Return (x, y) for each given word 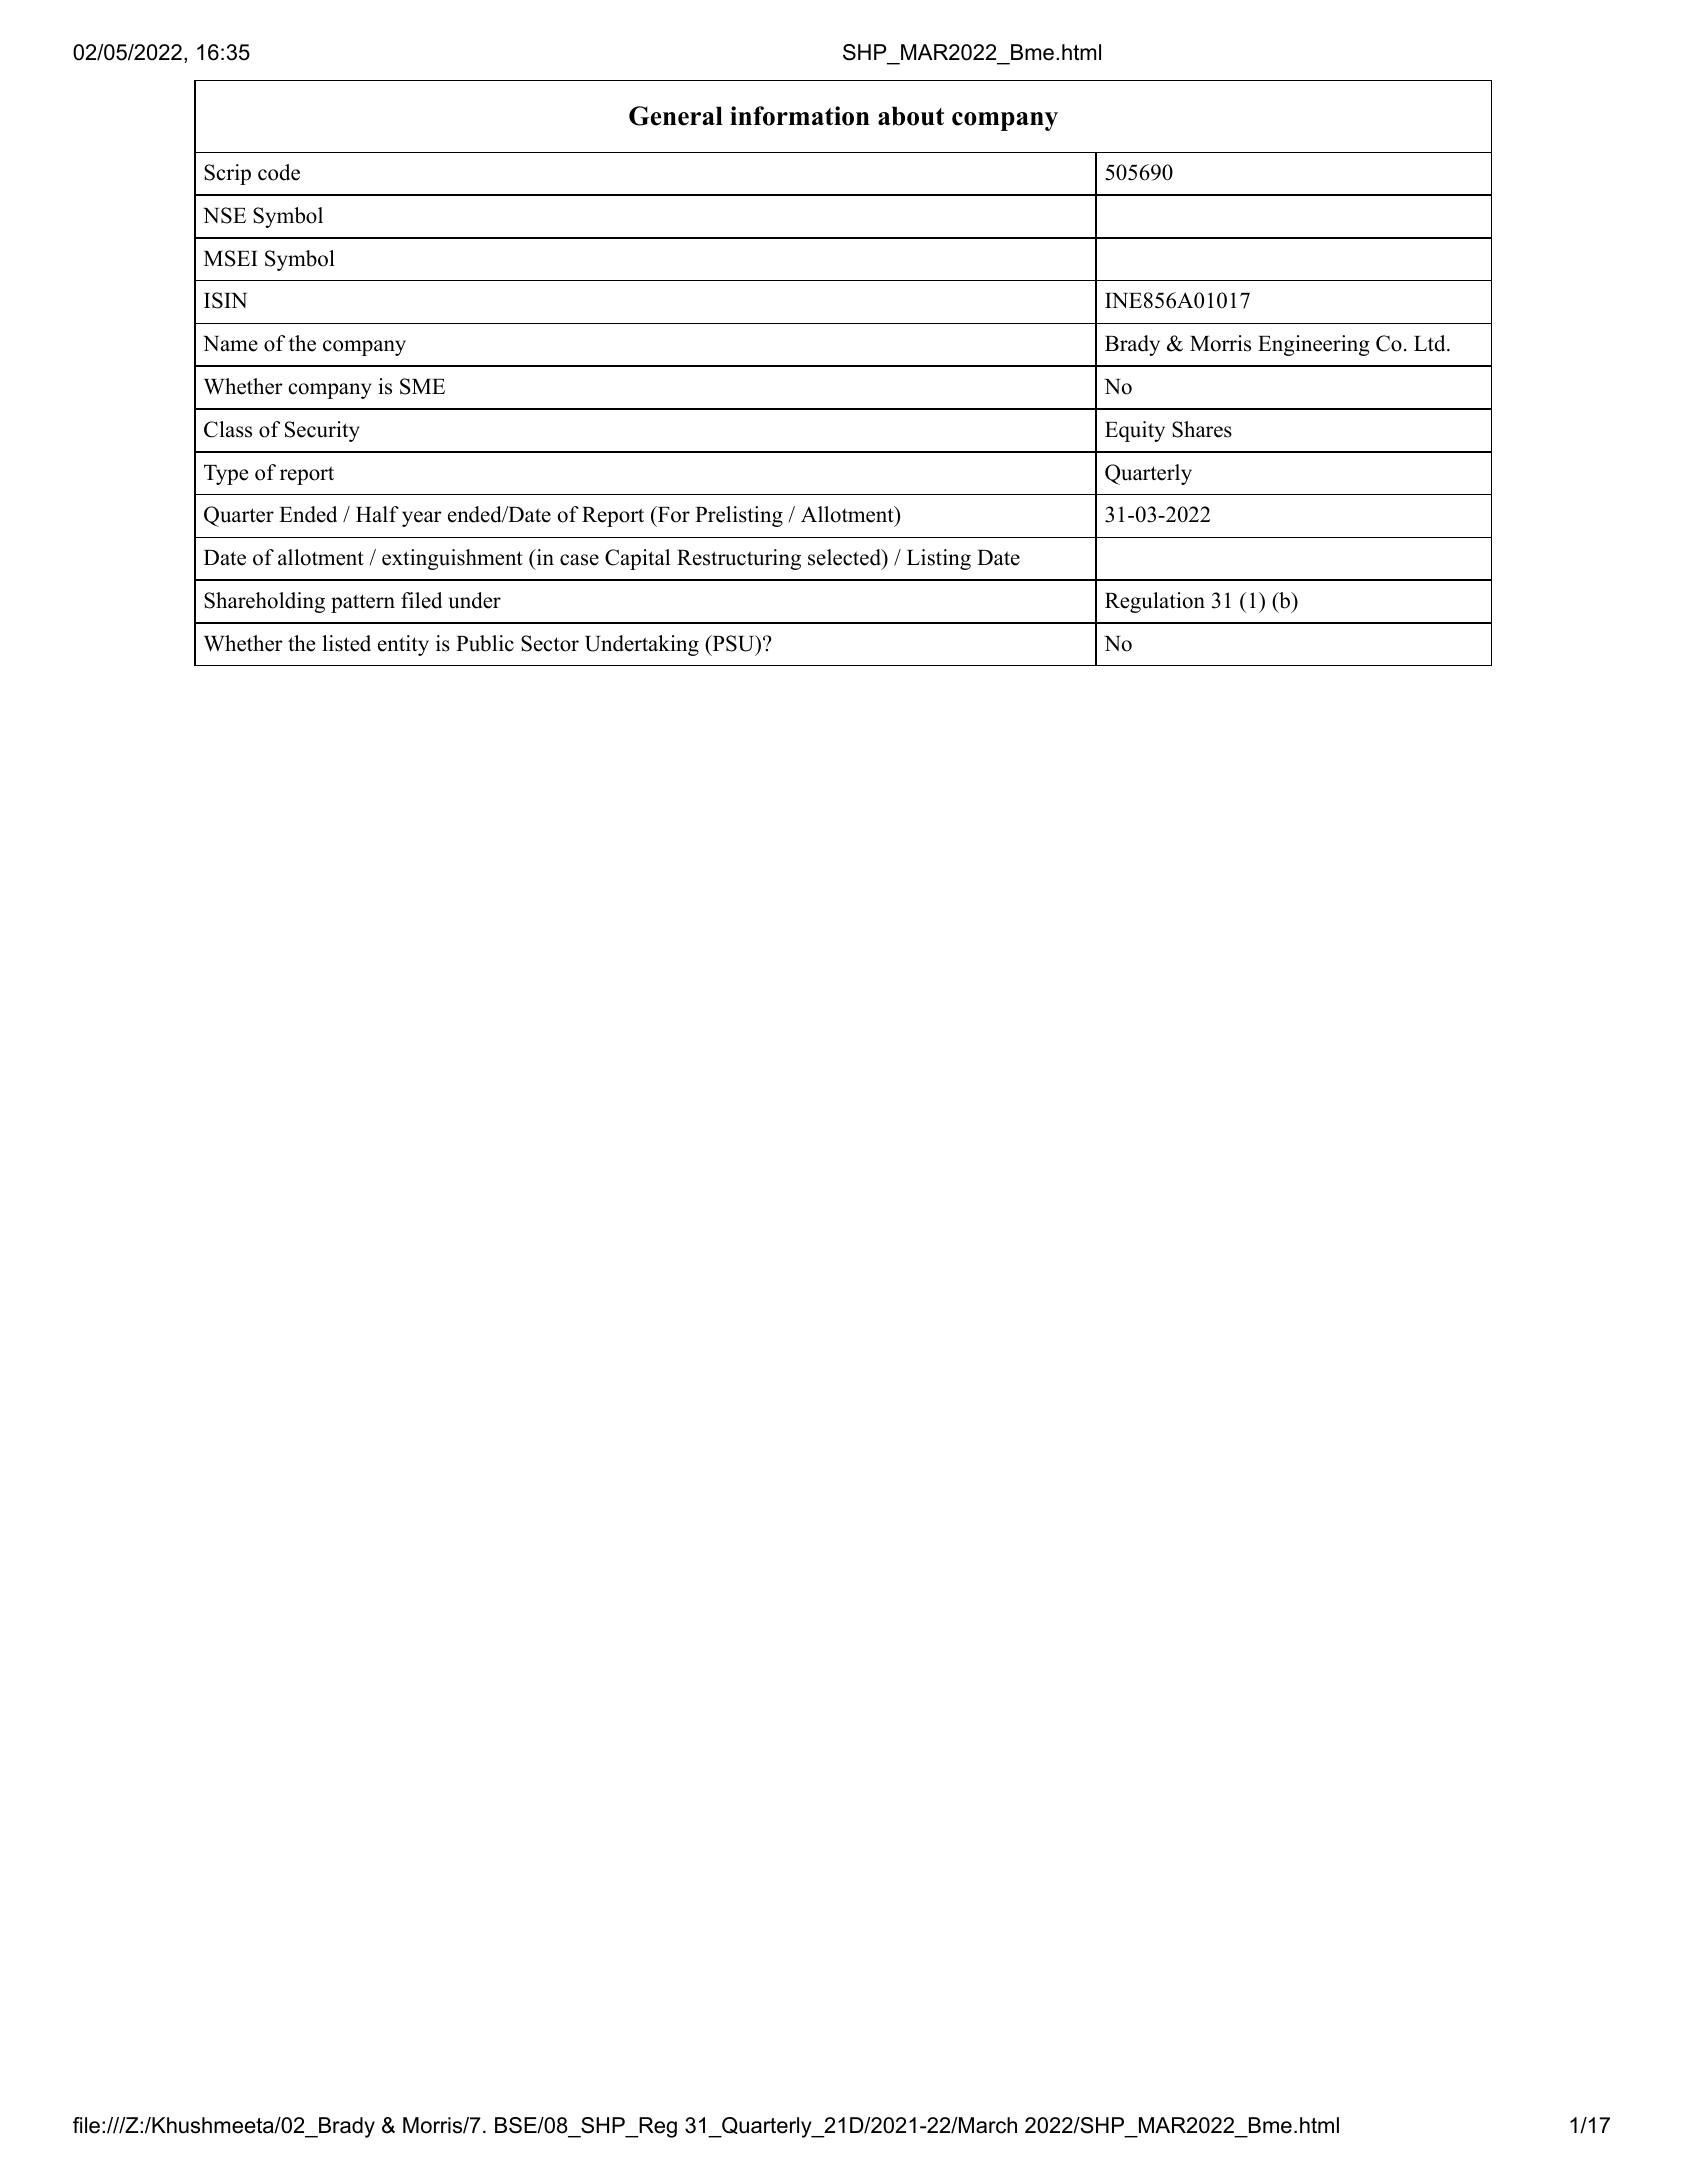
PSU (733, 643)
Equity (1135, 431)
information (800, 116)
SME (422, 386)
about (911, 116)
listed (346, 643)
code (279, 172)
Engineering (1314, 345)
